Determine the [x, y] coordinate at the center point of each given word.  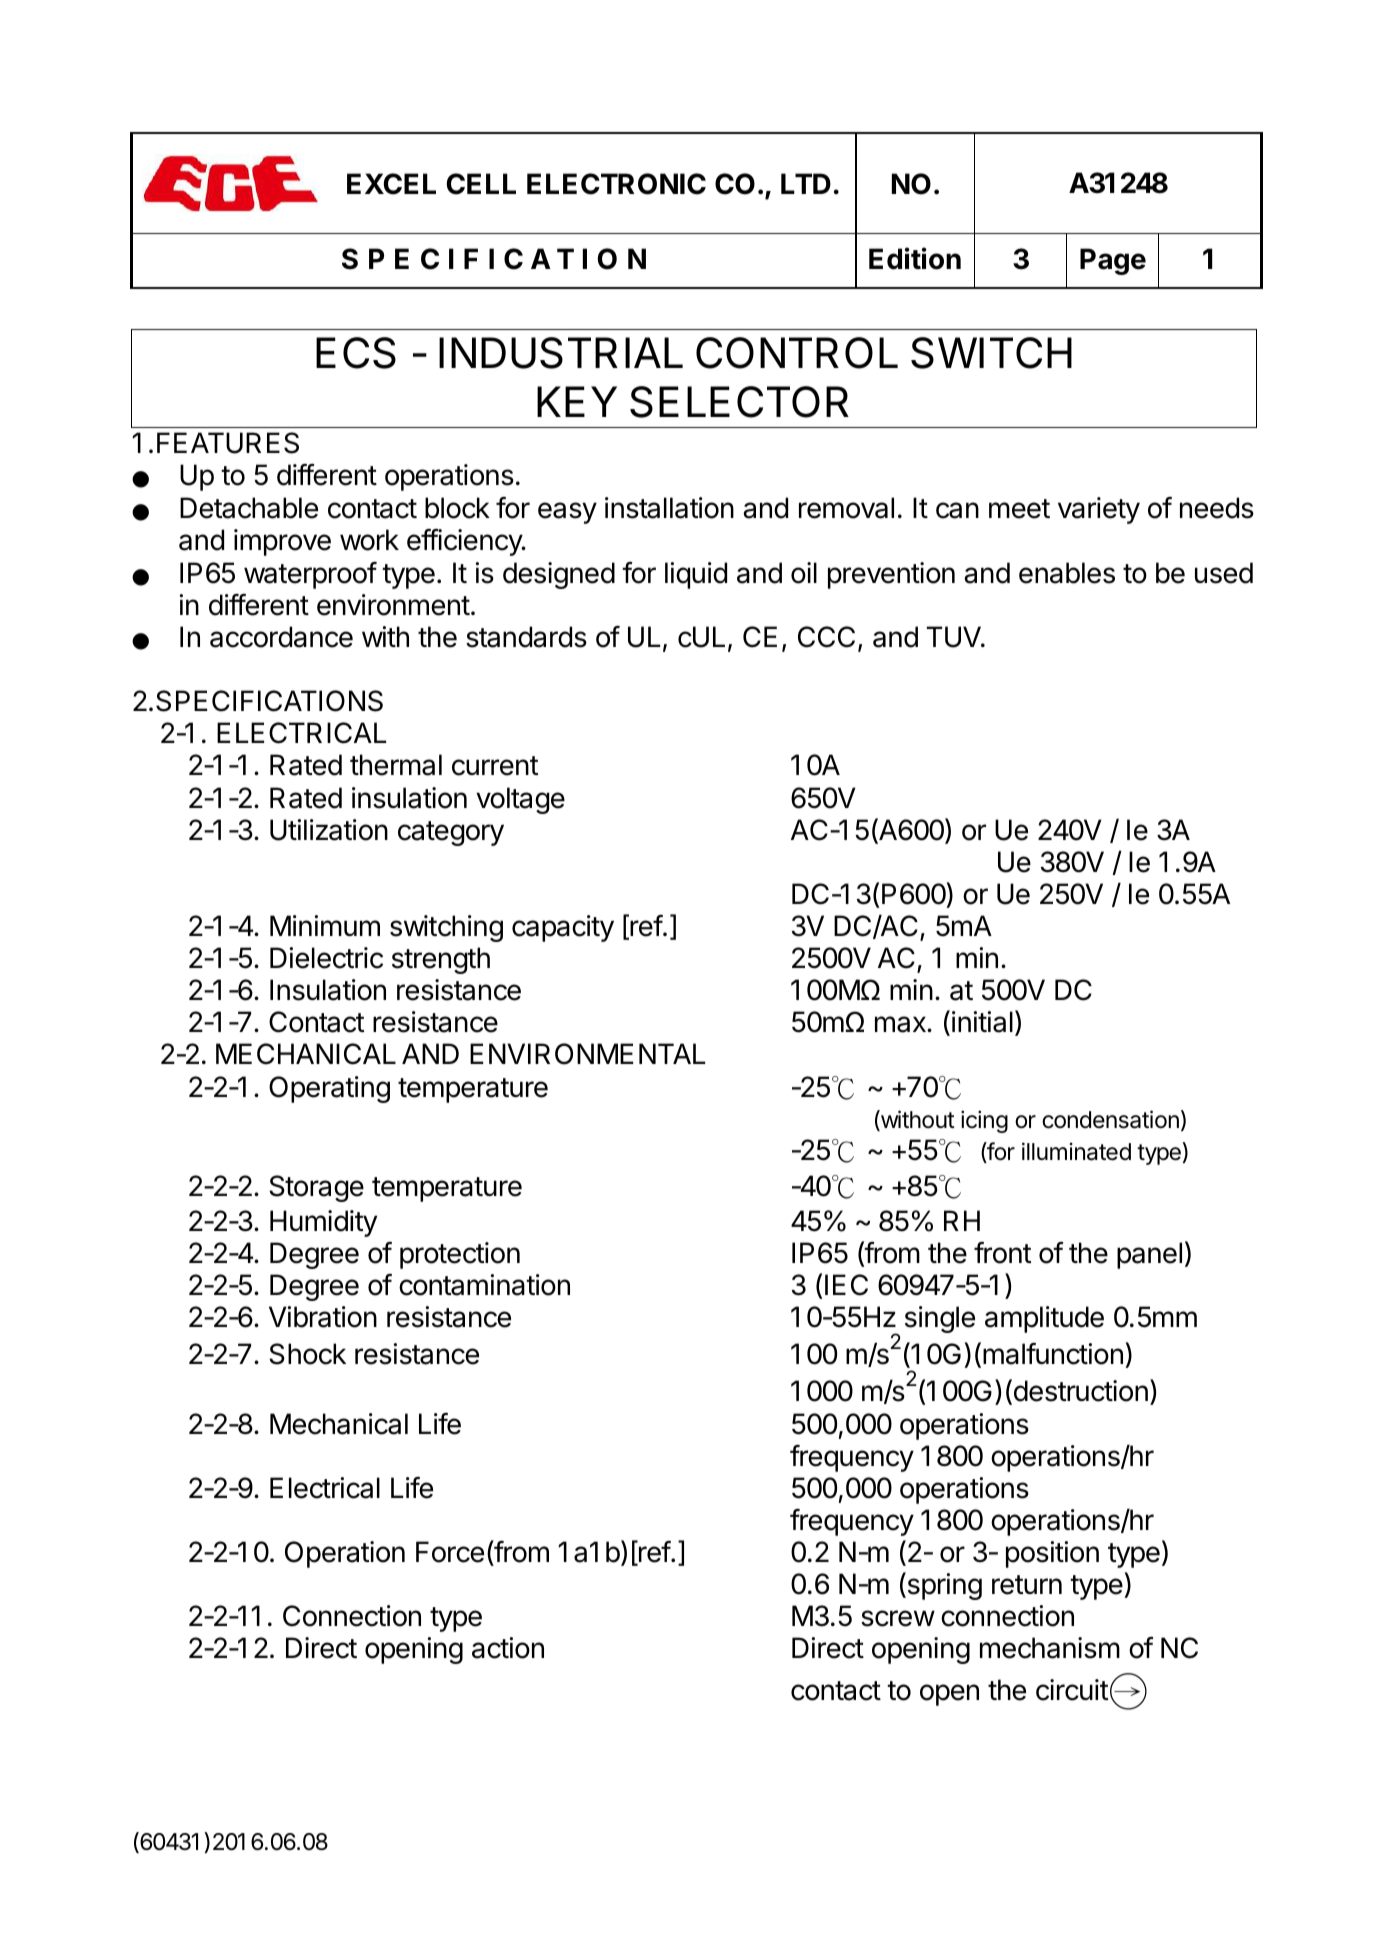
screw [898, 1618]
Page [1113, 261]
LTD [806, 183]
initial [982, 1022]
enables [1067, 573]
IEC [846, 1285]
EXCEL [391, 184]
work [369, 540]
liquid [696, 575]
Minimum [325, 925]
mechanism [1050, 1648]
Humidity [323, 1223]
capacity [563, 928]
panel [1149, 1255]
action [508, 1648]
